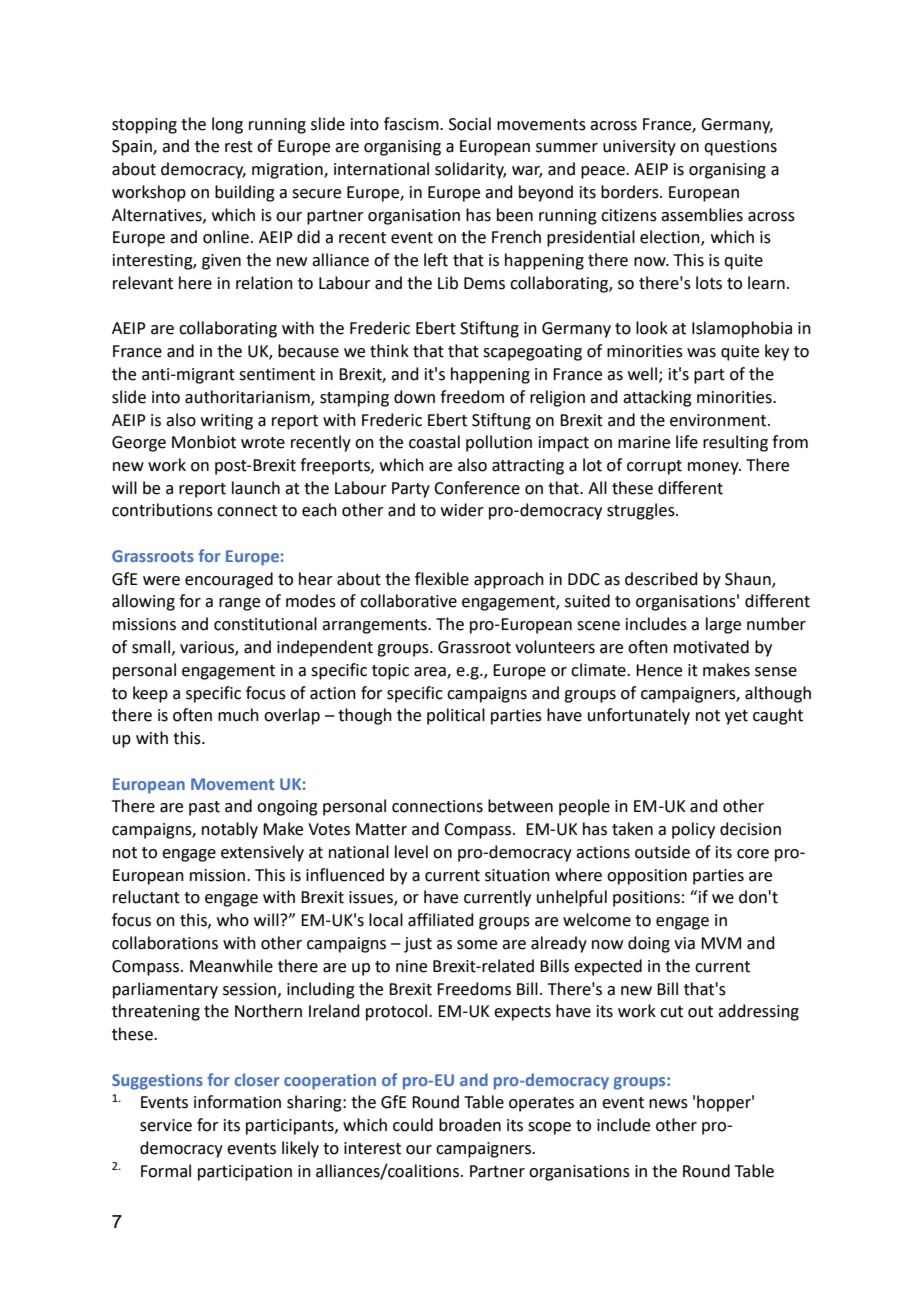  What do you see at coordinates (719, 420) in the screenshot?
I see `environment` at bounding box center [719, 420].
